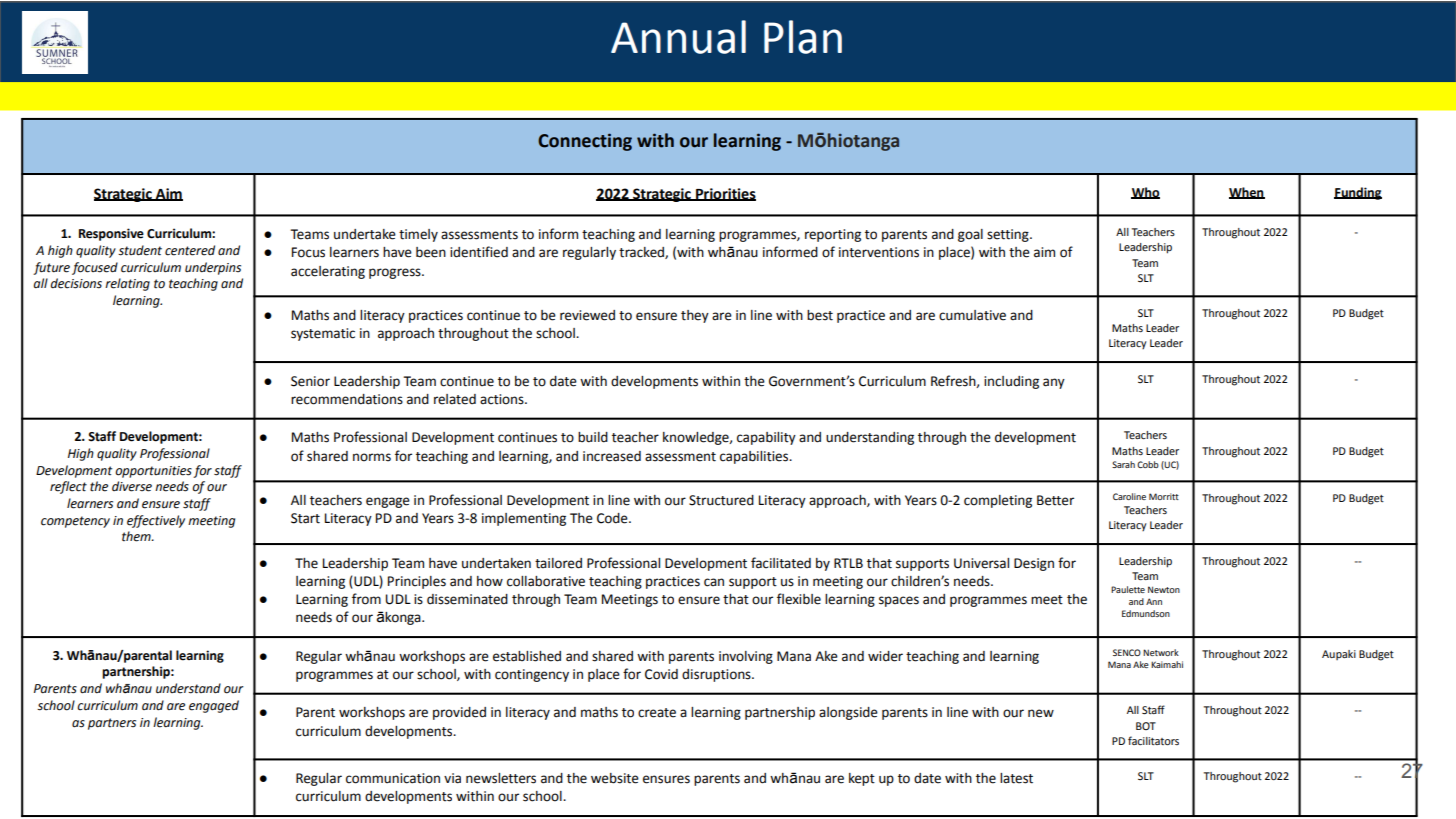  I want to click on facilitators, so click(1153, 740).
